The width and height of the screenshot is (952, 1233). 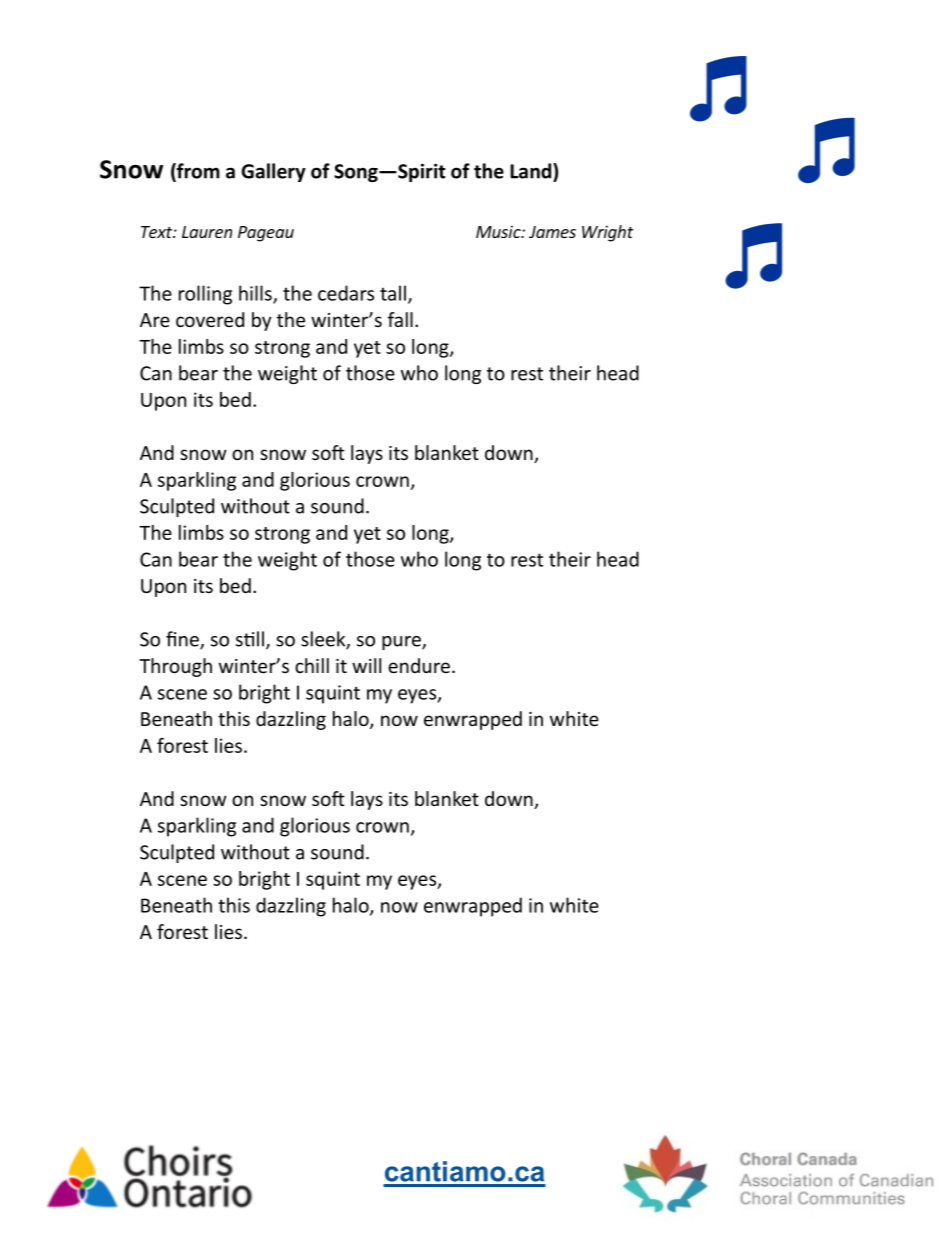 What do you see at coordinates (210, 319) in the screenshot?
I see `covered` at bounding box center [210, 319].
